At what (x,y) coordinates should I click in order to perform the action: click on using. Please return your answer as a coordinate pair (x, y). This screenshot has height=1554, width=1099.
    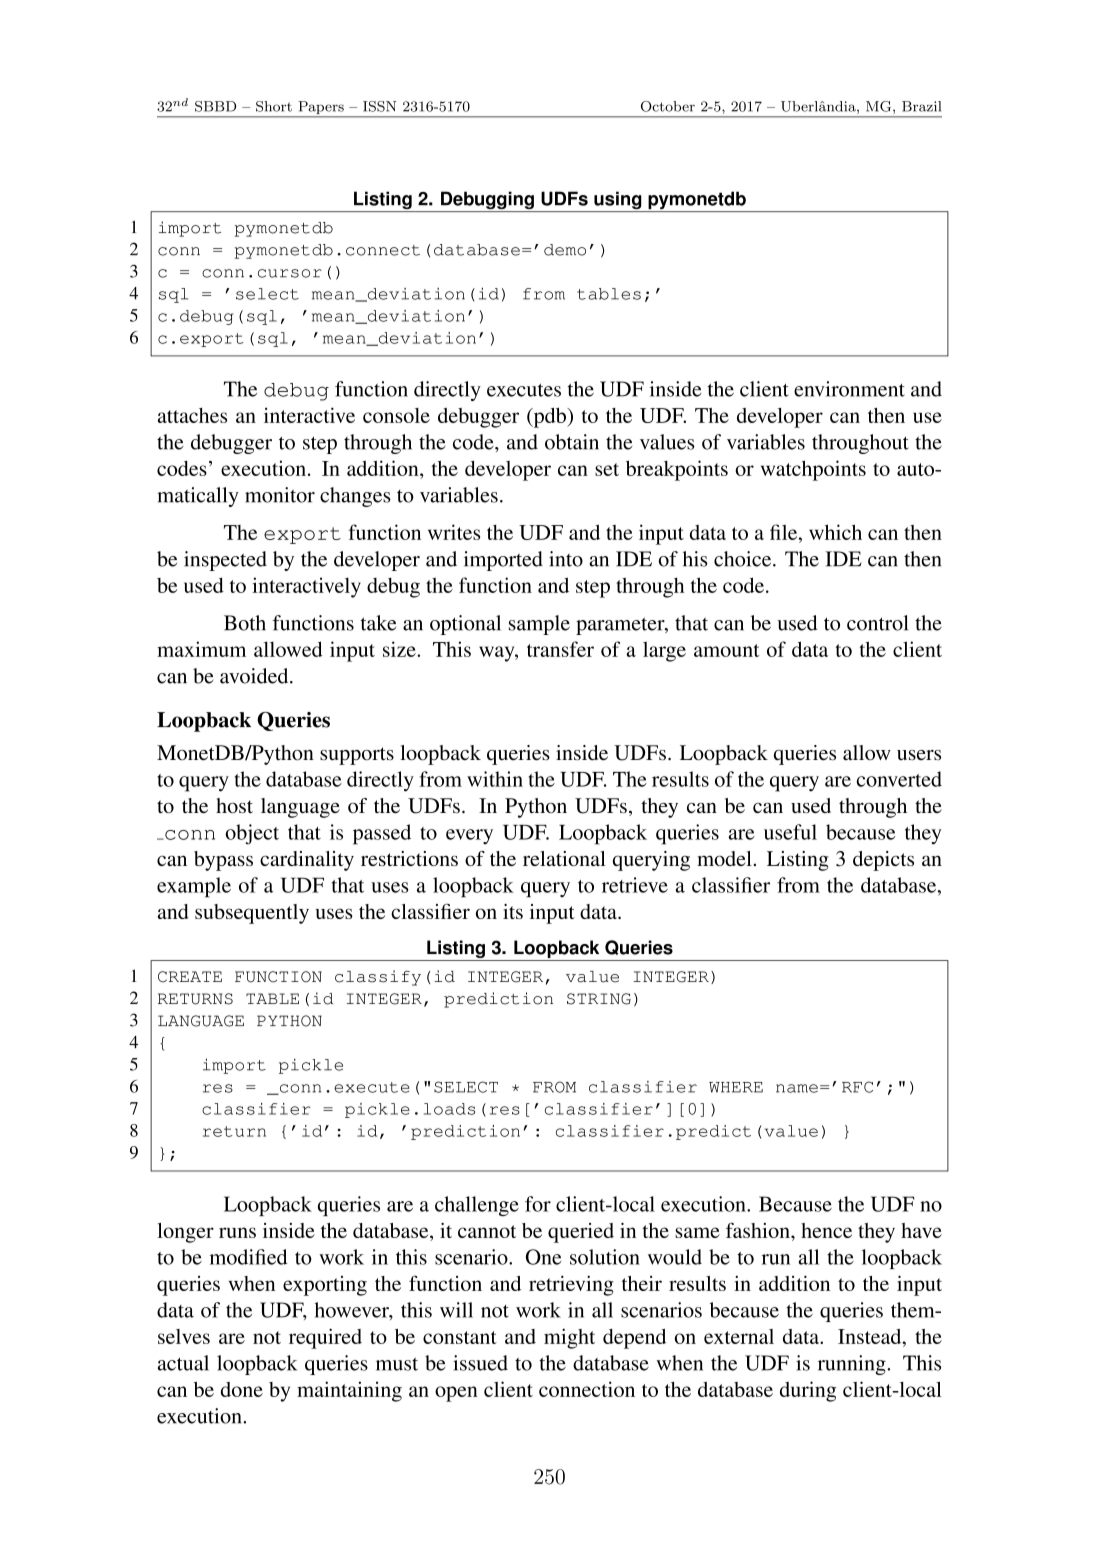
    Looking at the image, I should click on (618, 201).
